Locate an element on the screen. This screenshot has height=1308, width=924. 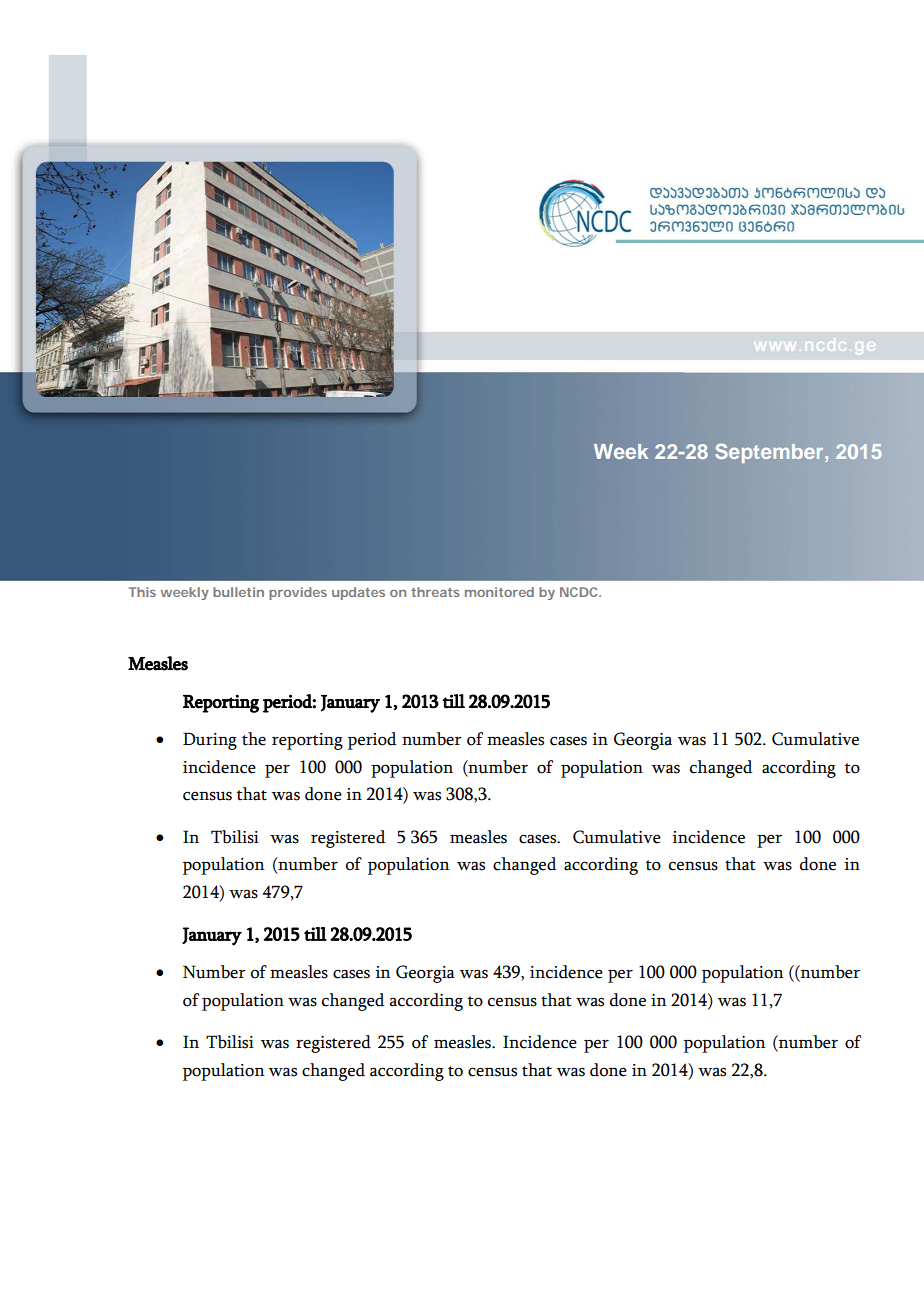
During is located at coordinates (210, 741).
